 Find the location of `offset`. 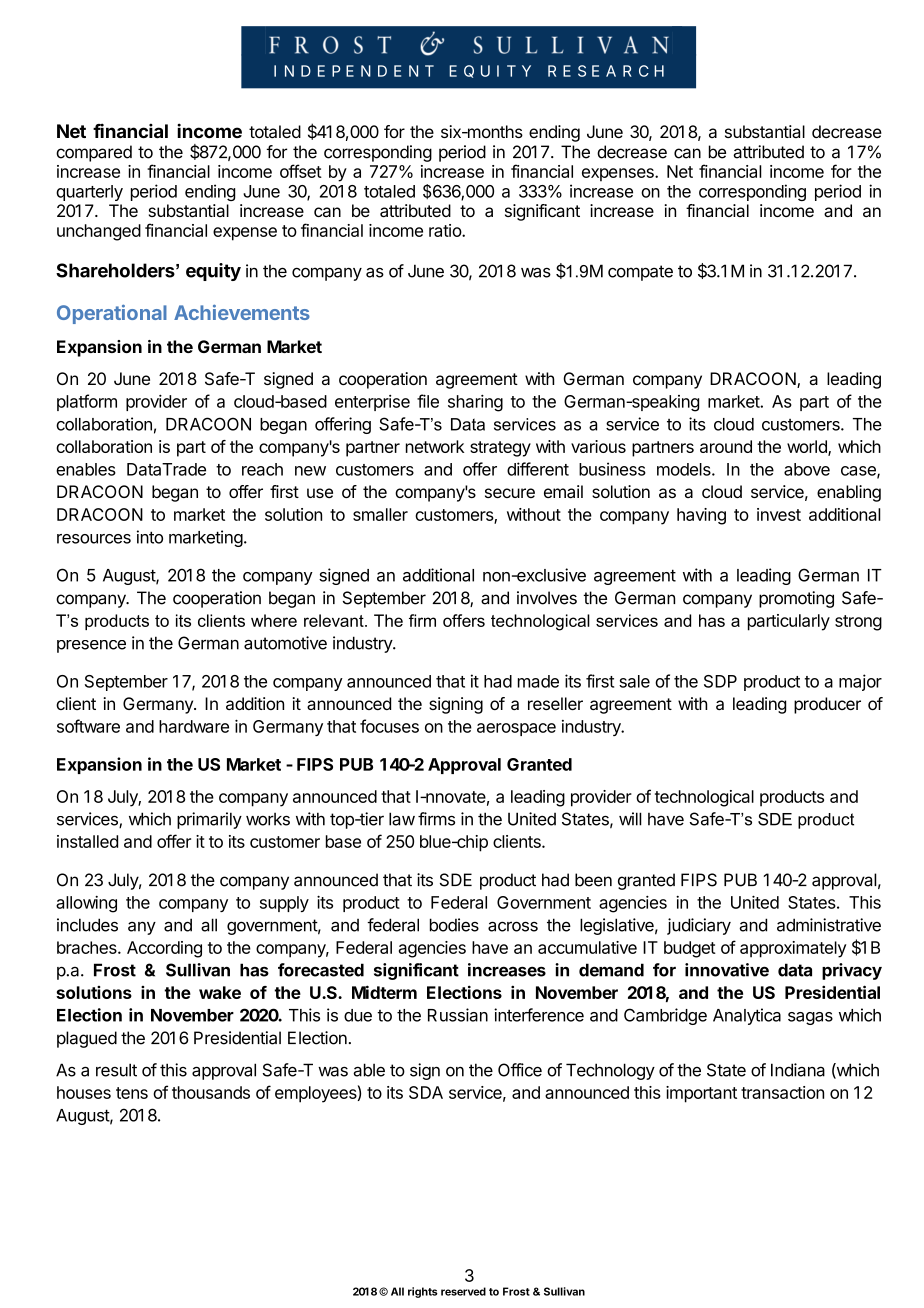

offset is located at coordinates (301, 171).
